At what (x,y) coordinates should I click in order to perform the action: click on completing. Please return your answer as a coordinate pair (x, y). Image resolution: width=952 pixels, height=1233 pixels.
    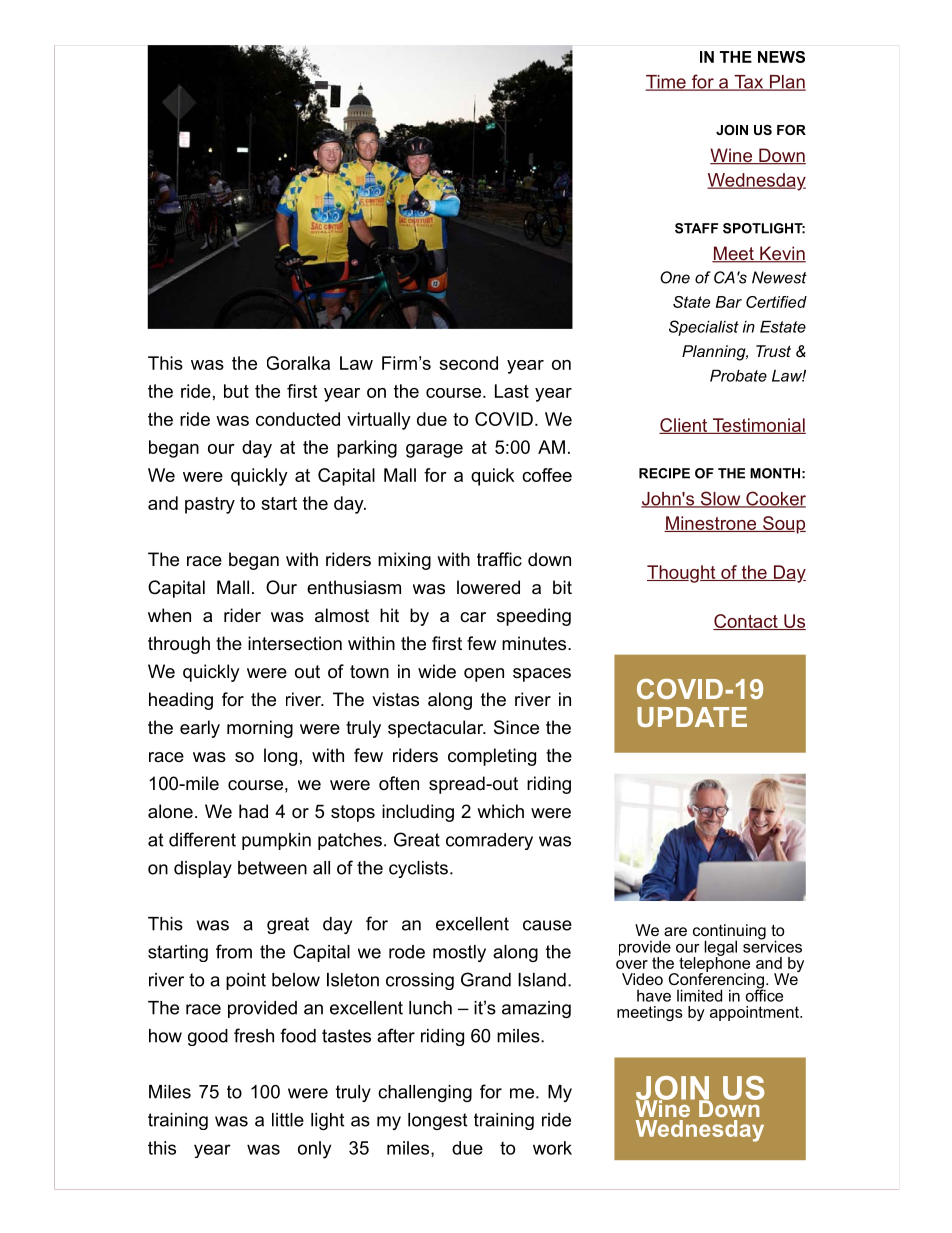
    Looking at the image, I should click on (492, 757).
